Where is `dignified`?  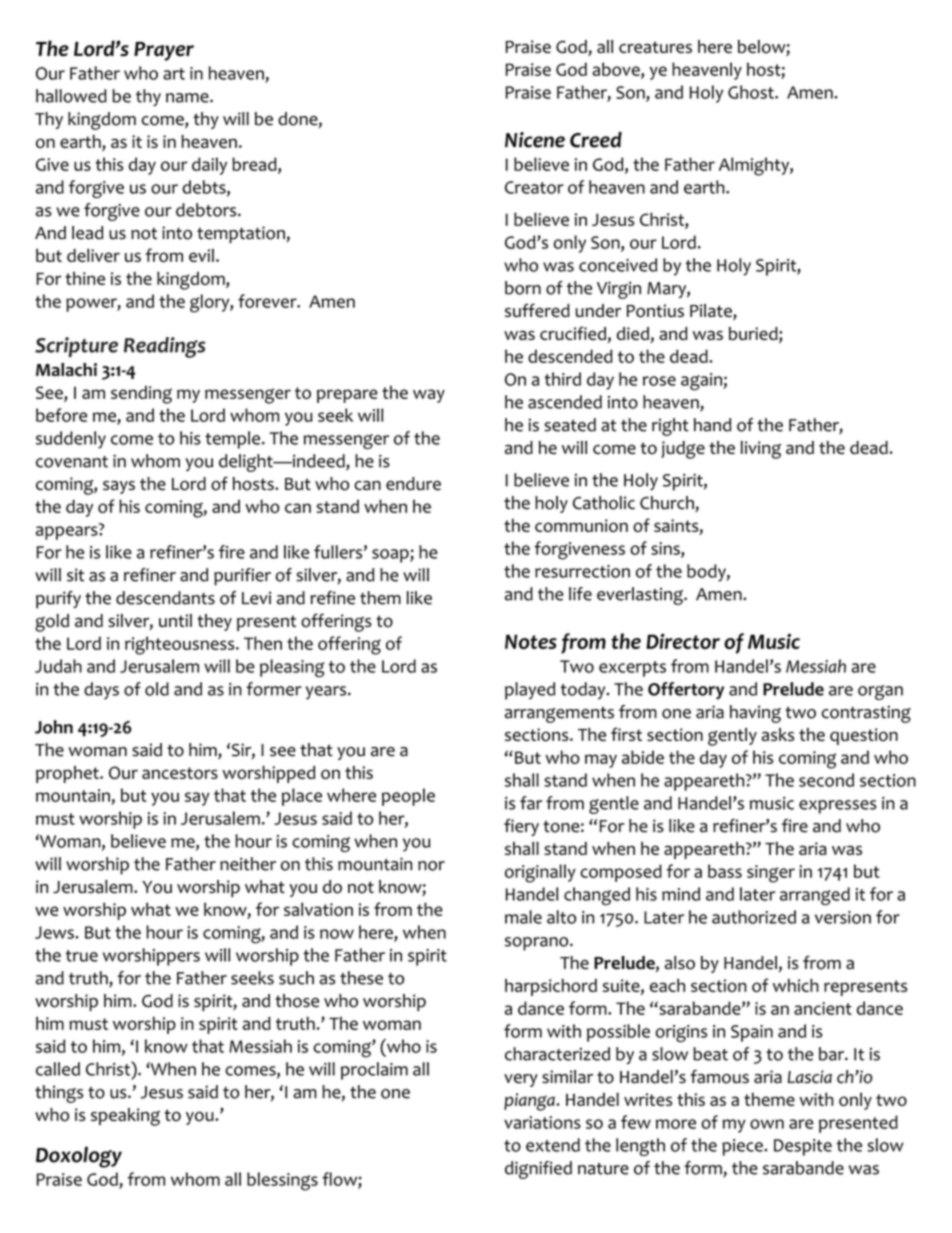
dignified is located at coordinates (538, 1170).
